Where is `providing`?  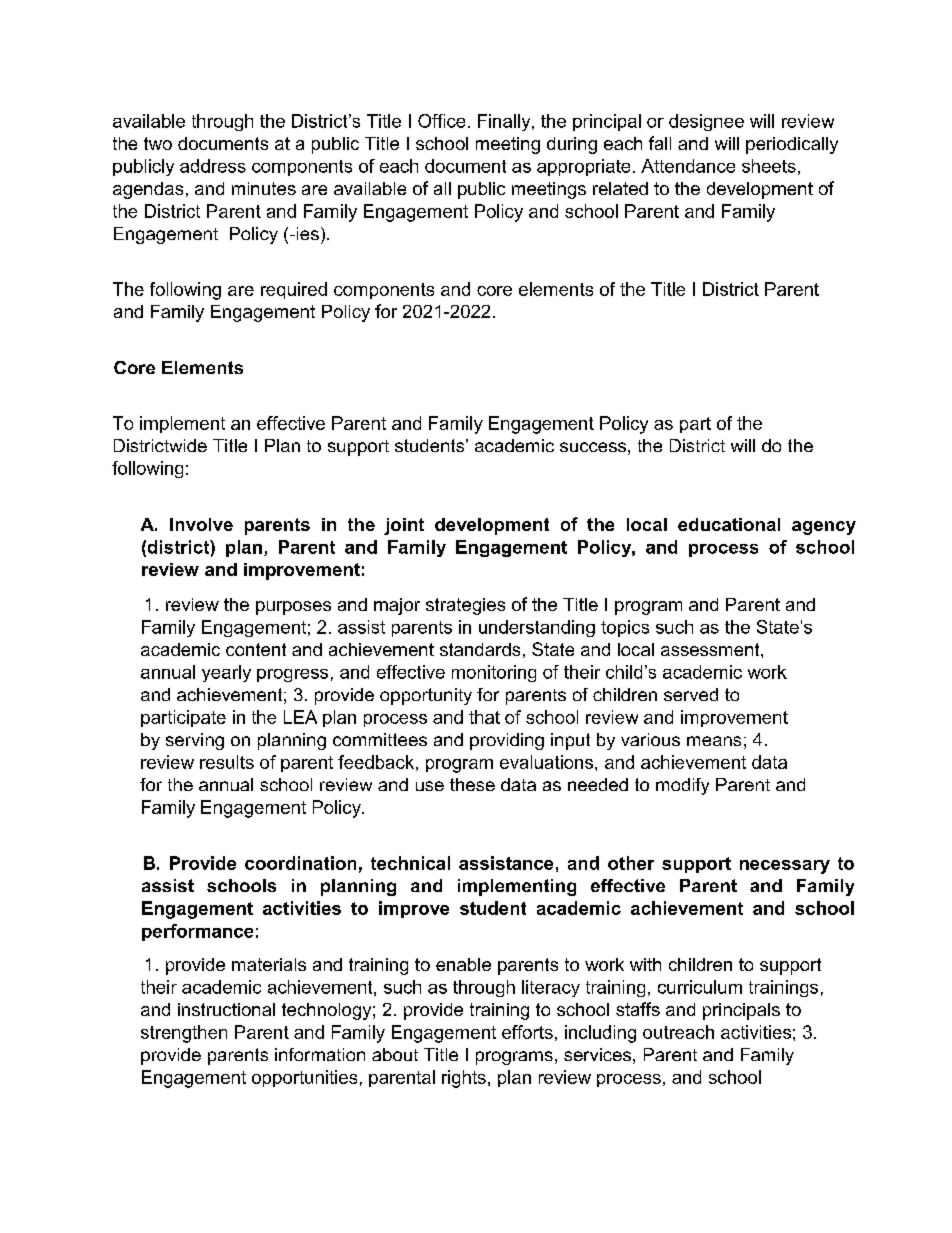
providing is located at coordinates (507, 741).
